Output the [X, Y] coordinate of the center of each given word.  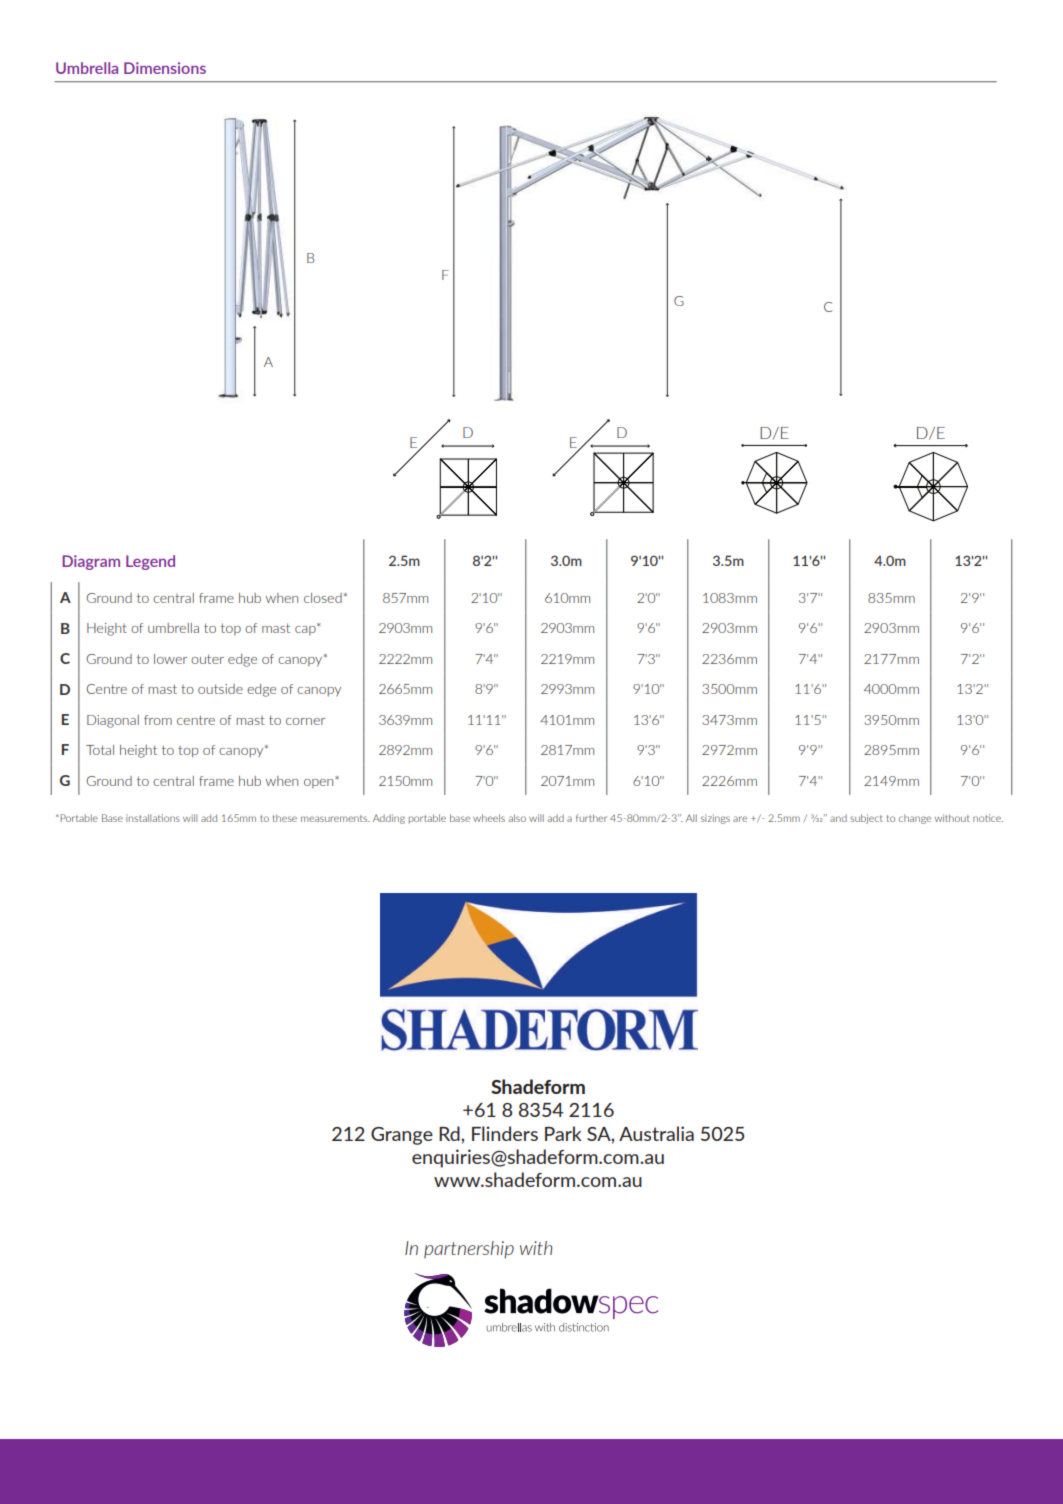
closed [324, 598]
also [517, 818]
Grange [402, 1136]
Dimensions [165, 68]
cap [306, 629]
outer [207, 659]
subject [866, 819]
